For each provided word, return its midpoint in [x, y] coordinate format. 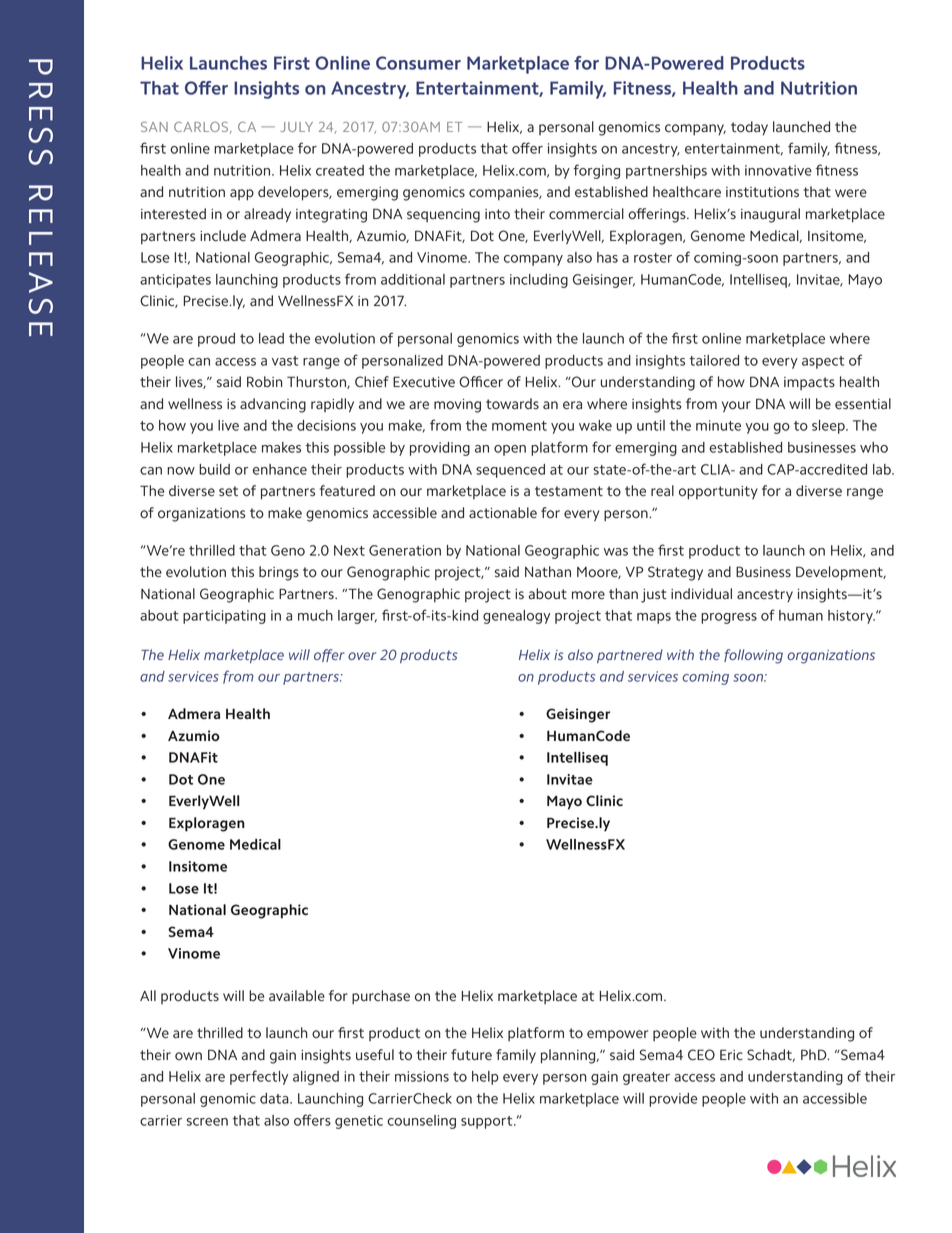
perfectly [259, 1077]
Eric [731, 1055]
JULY [296, 127]
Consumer [418, 63]
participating [224, 617]
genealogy [516, 617]
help [485, 1078]
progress [729, 618]
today [749, 128]
